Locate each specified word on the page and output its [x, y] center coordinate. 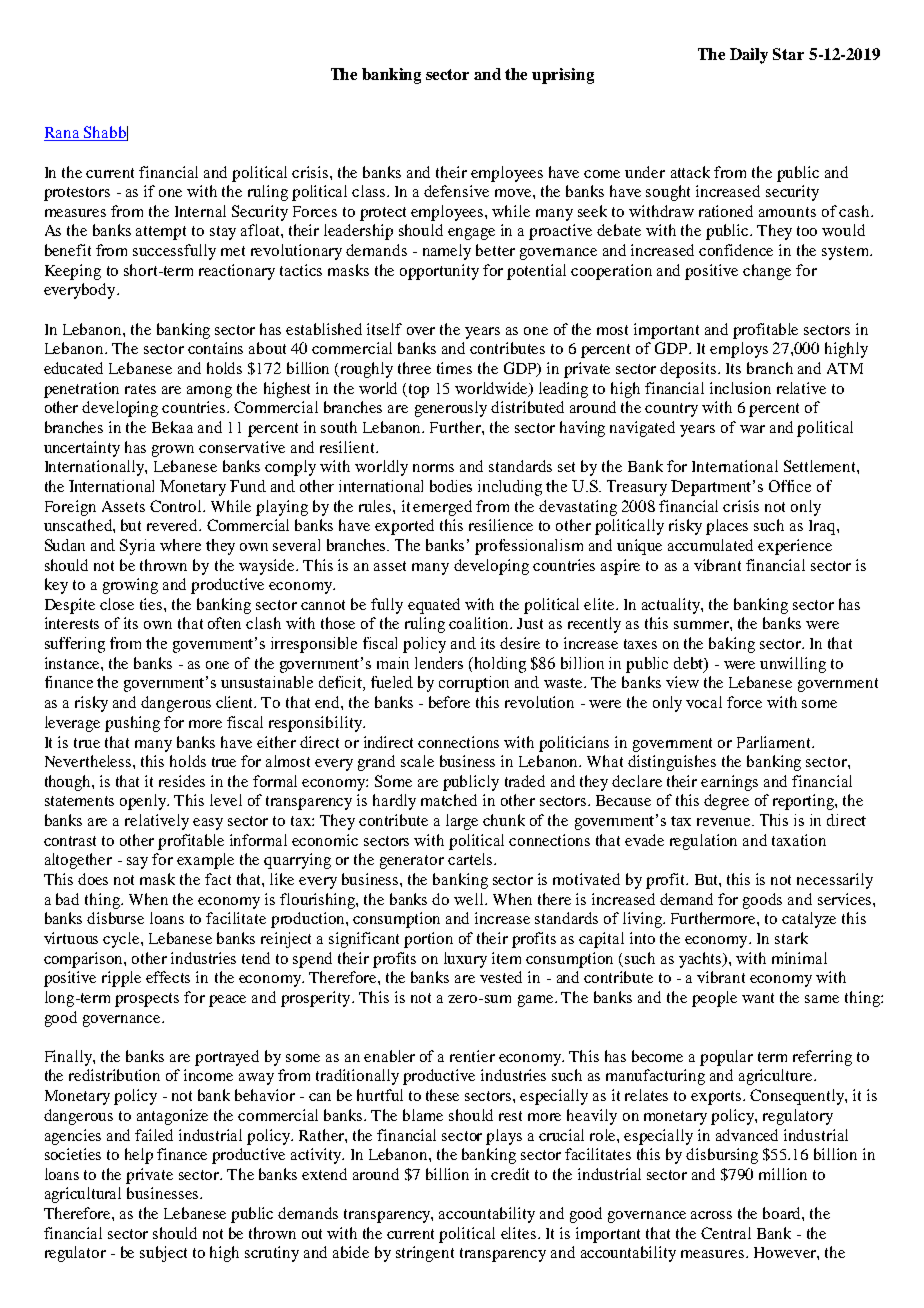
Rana [63, 134]
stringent [425, 1254]
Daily [749, 56]
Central [726, 1233]
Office [790, 486]
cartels [470, 859]
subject [163, 1254]
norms [433, 468]
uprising [563, 76]
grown [173, 451]
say [137, 863]
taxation [799, 840]
